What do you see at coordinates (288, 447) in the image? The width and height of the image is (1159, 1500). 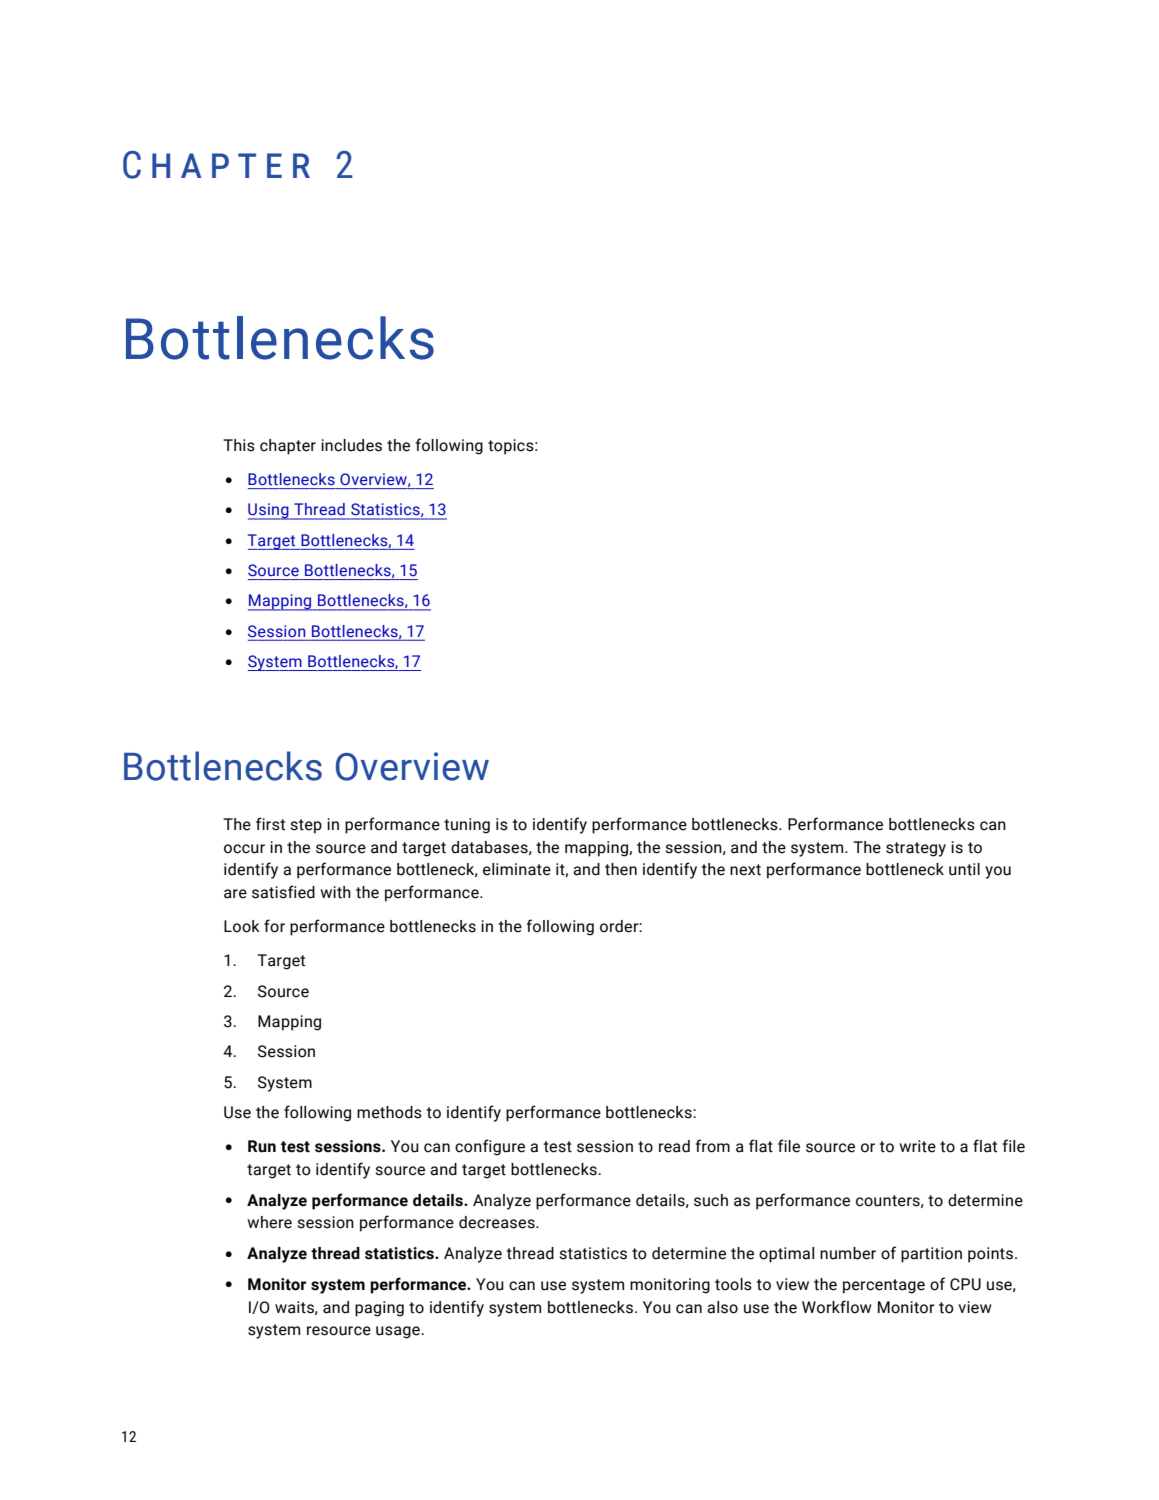 I see `chapter` at bounding box center [288, 447].
